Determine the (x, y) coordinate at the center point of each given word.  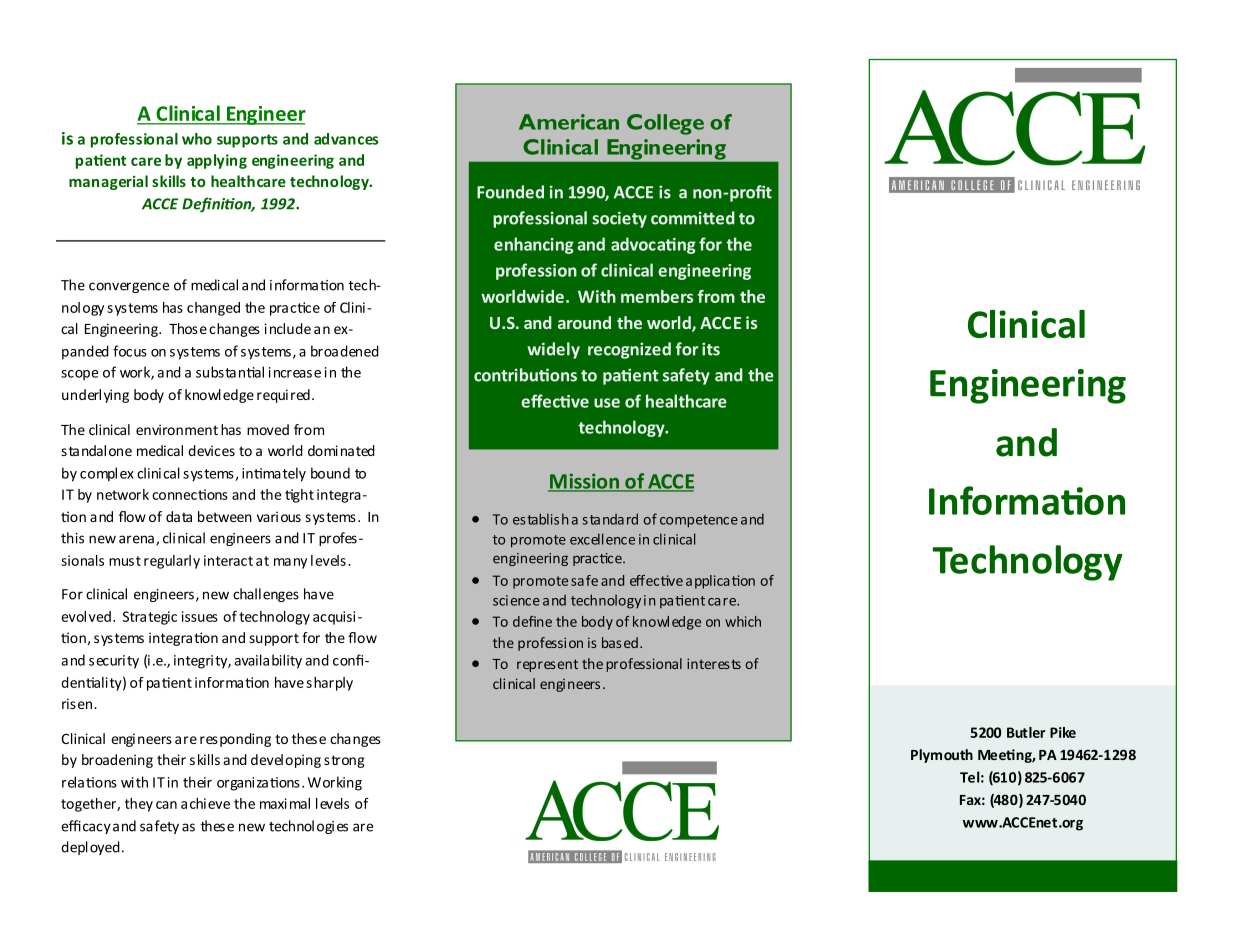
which (743, 621)
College (665, 124)
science (516, 600)
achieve (205, 803)
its (711, 349)
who (197, 139)
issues (200, 616)
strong (344, 761)
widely (553, 350)
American (569, 122)
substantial (230, 372)
